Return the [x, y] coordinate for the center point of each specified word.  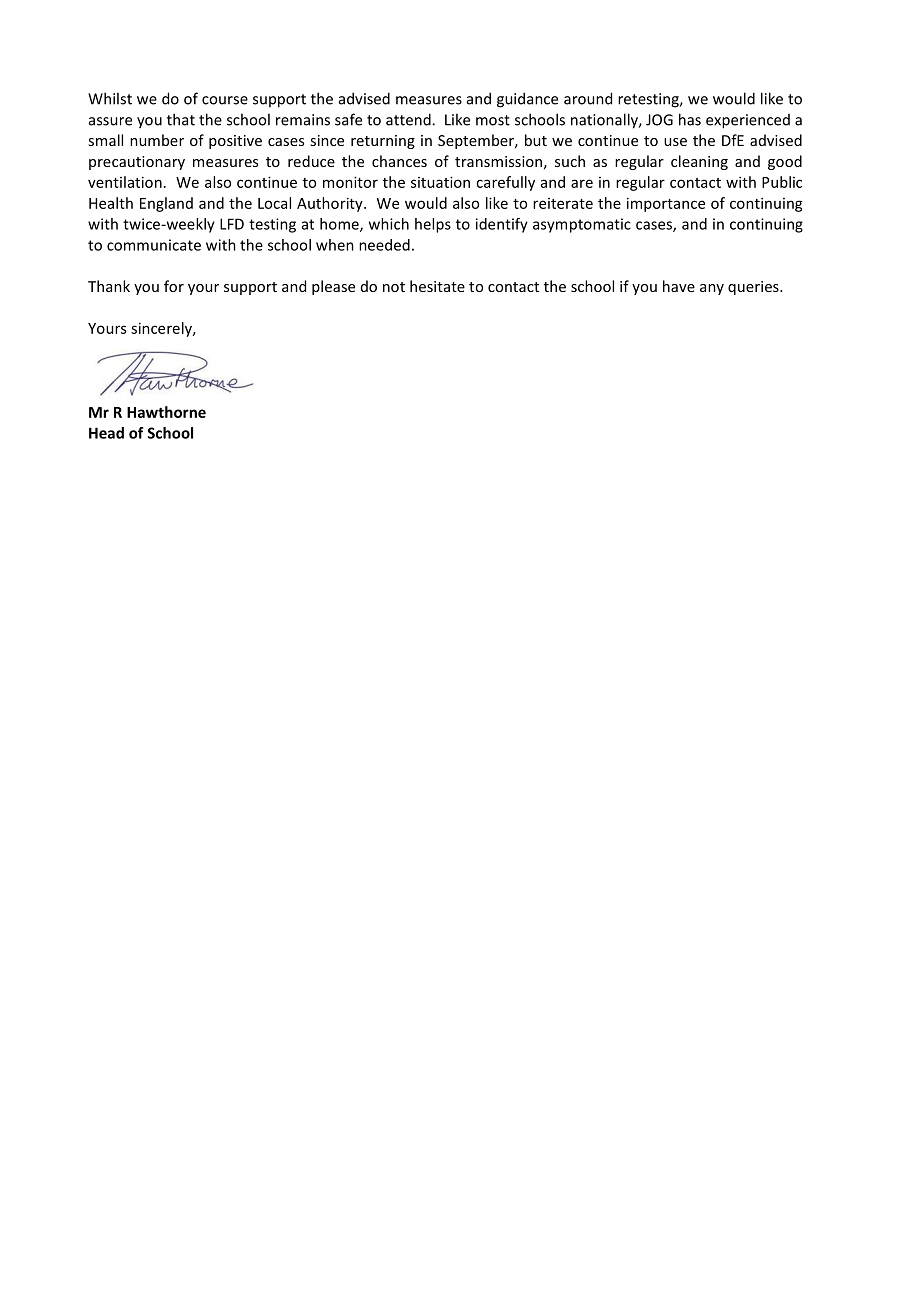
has [690, 119]
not [394, 287]
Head [106, 433]
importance [666, 204]
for [174, 286]
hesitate [437, 286]
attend [409, 119]
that [181, 119]
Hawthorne [166, 412]
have [679, 286]
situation [440, 182]
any [712, 289]
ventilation [125, 182]
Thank [109, 286]
